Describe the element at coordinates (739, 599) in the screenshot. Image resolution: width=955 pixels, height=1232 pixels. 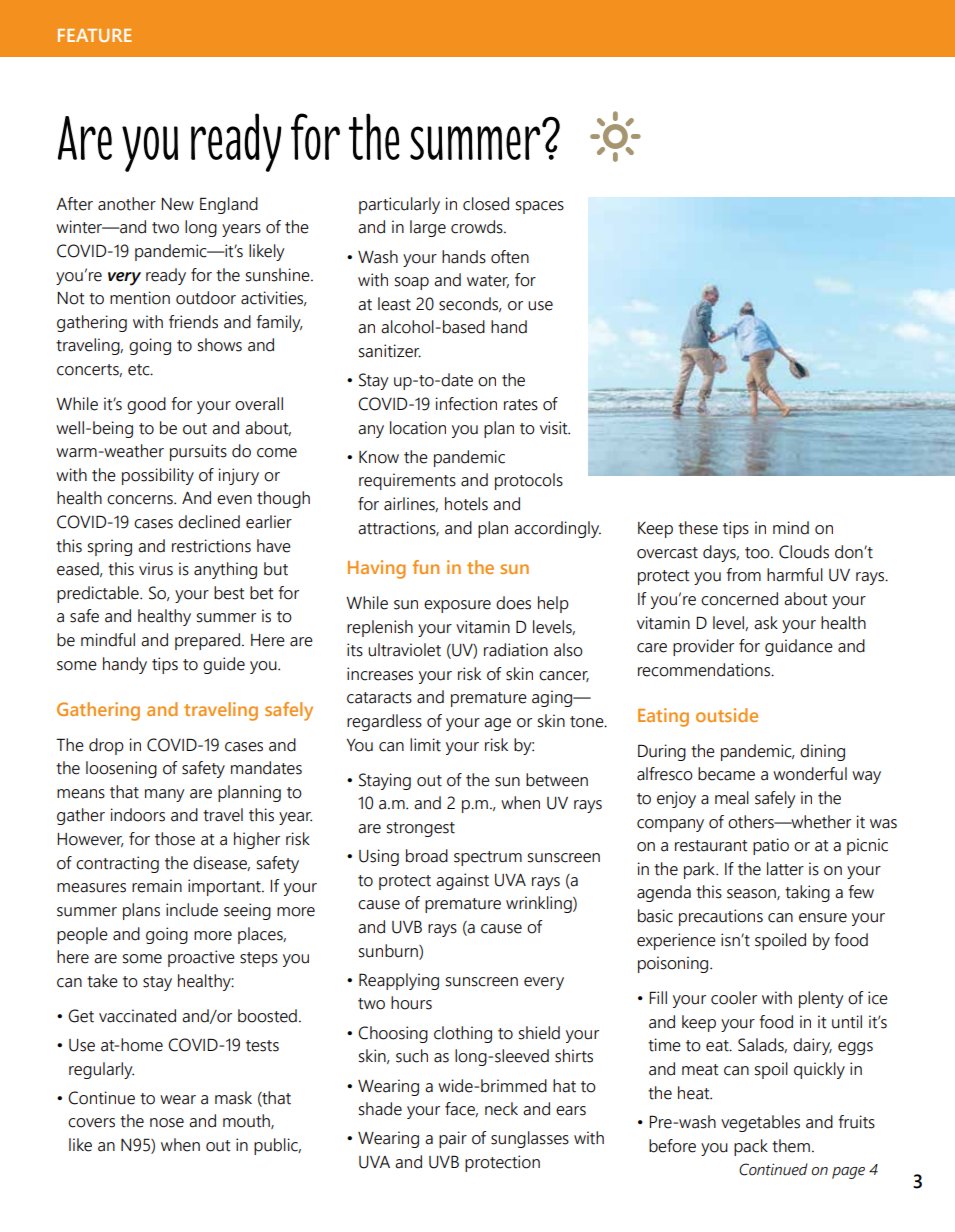
I see `concerned` at that location.
